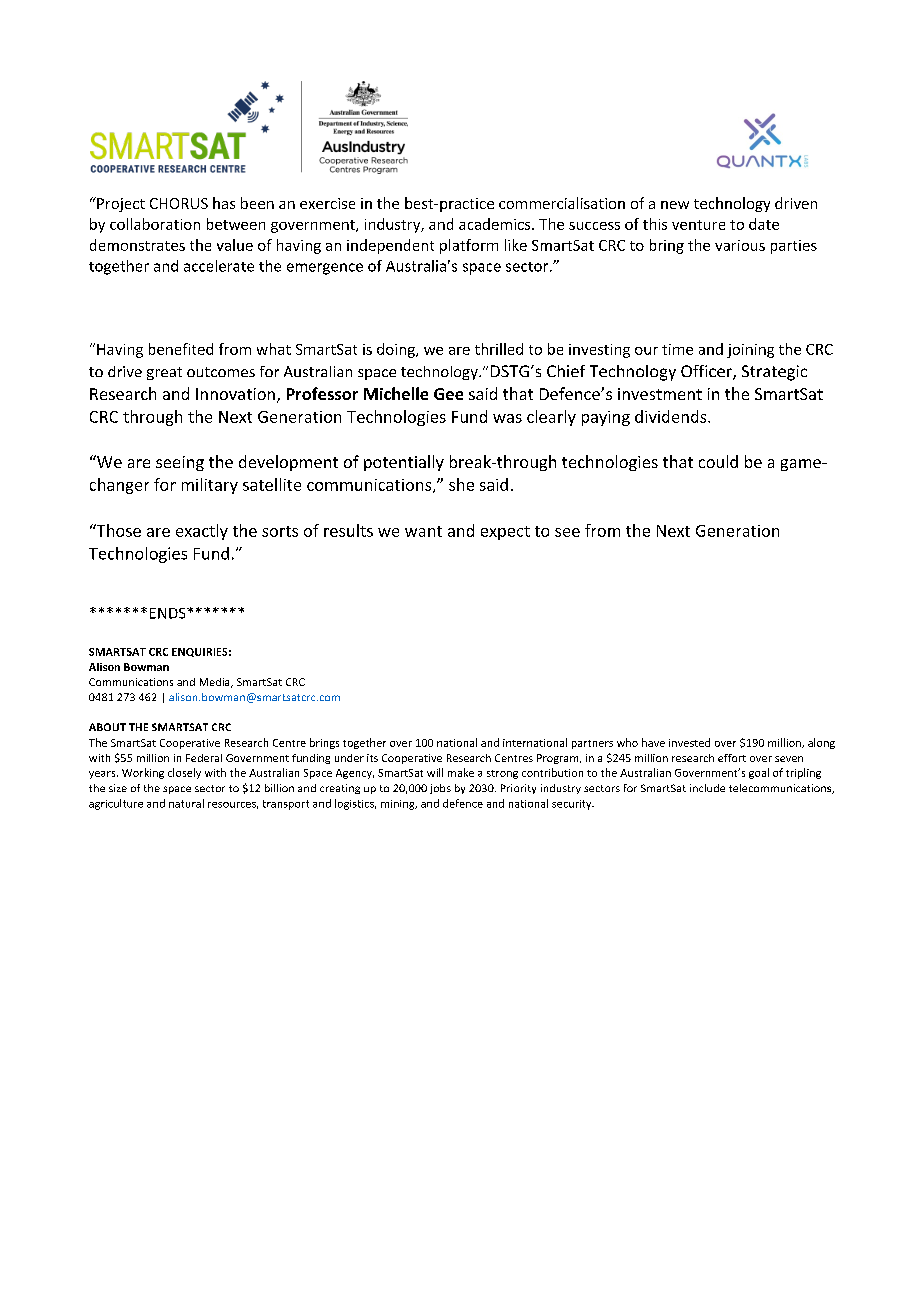 The image size is (924, 1308). I want to click on include, so click(707, 788).
